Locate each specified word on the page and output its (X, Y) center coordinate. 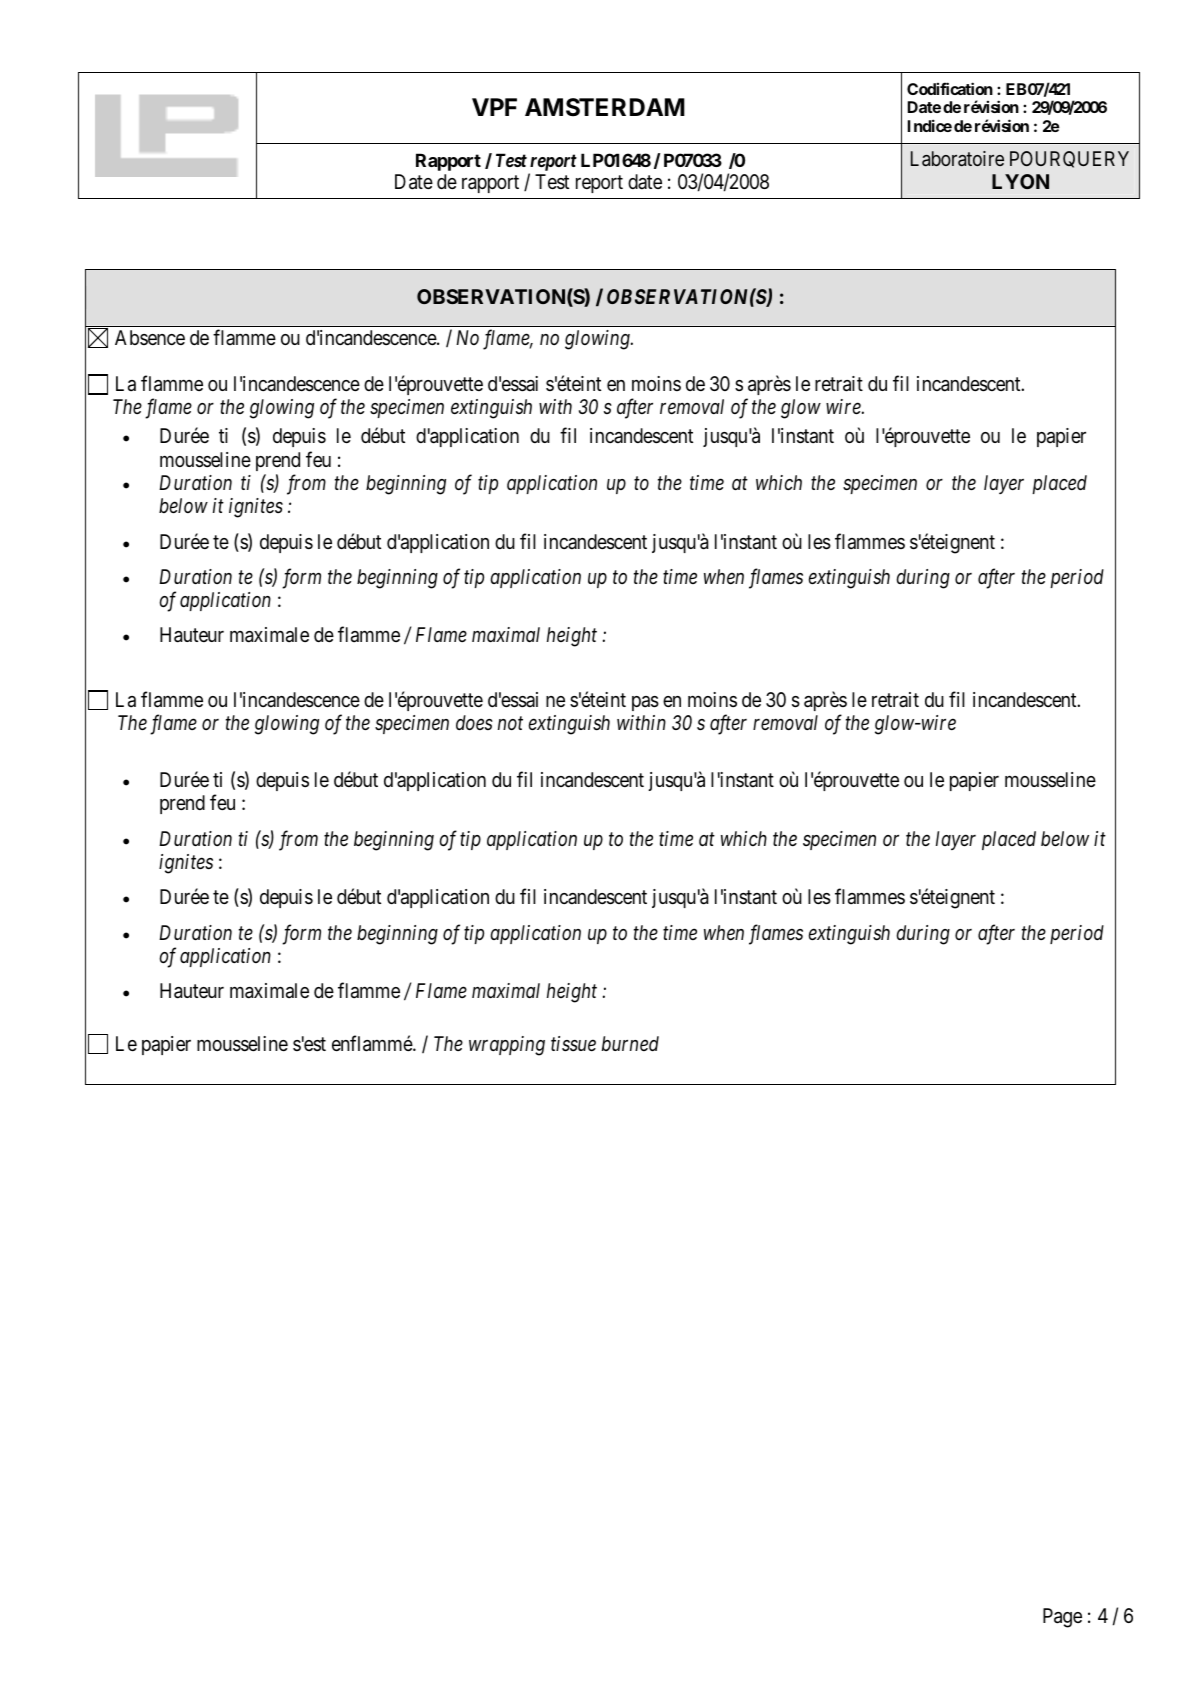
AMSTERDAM (605, 107)
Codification (950, 88)
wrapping (507, 1046)
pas (645, 703)
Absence (150, 337)
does (474, 722)
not (510, 723)
